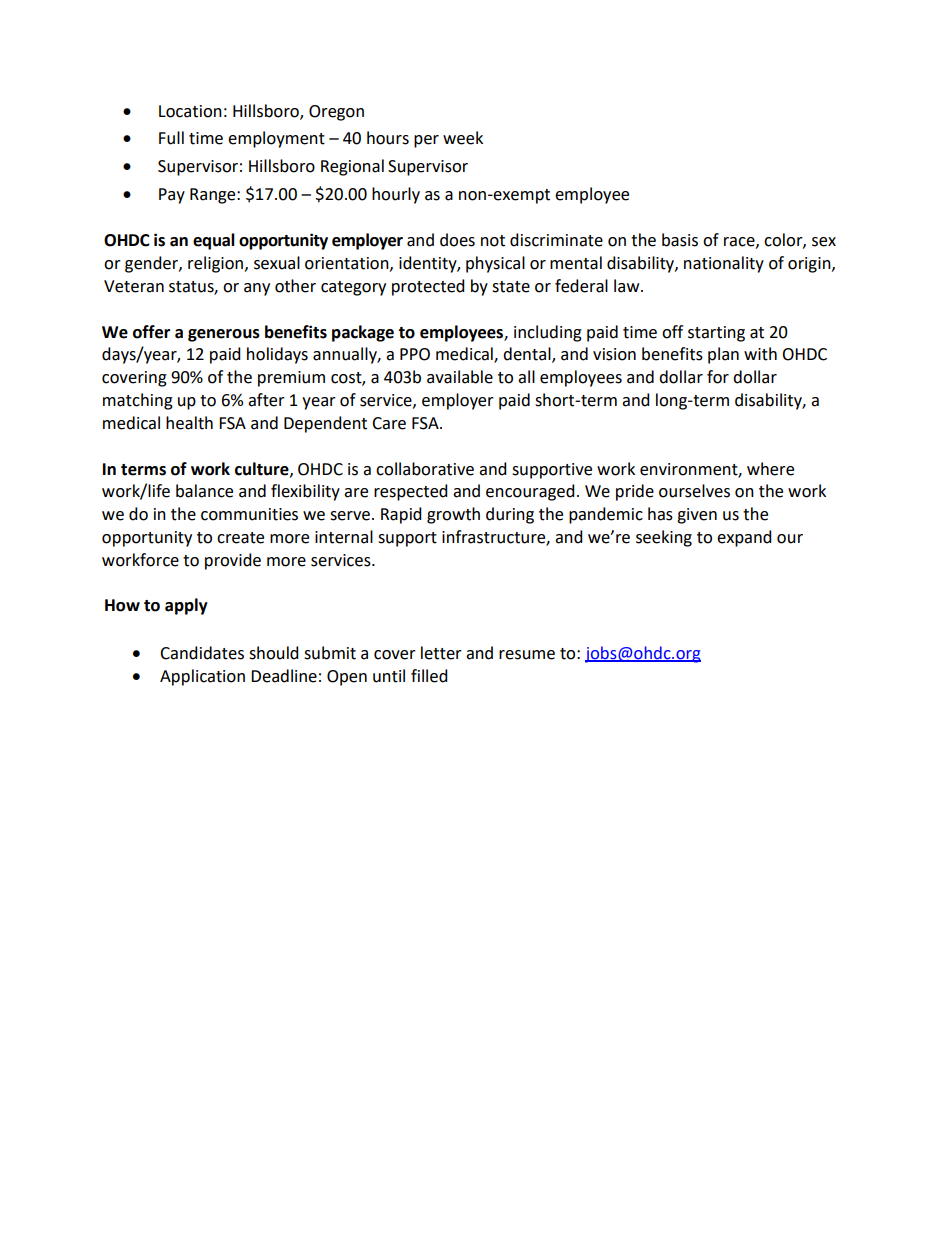 This document has height=1233, width=952. Describe the element at coordinates (724, 264) in the document. I see `nationality` at that location.
